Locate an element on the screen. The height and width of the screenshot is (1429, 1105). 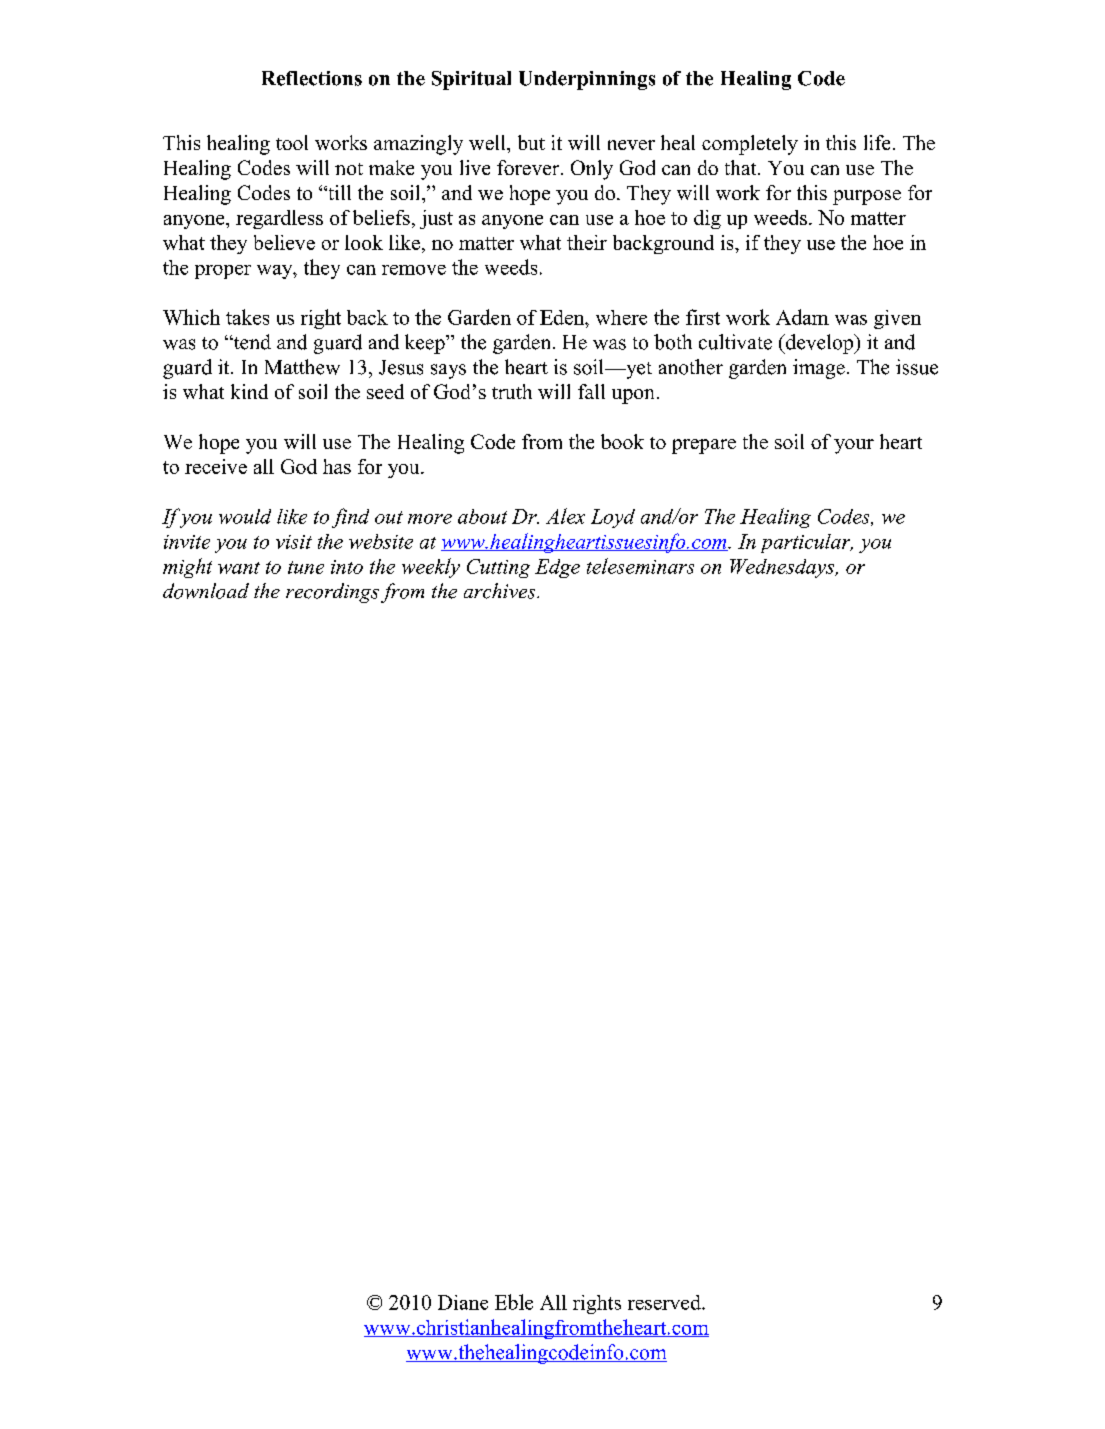
recordings is located at coordinates (332, 593).
